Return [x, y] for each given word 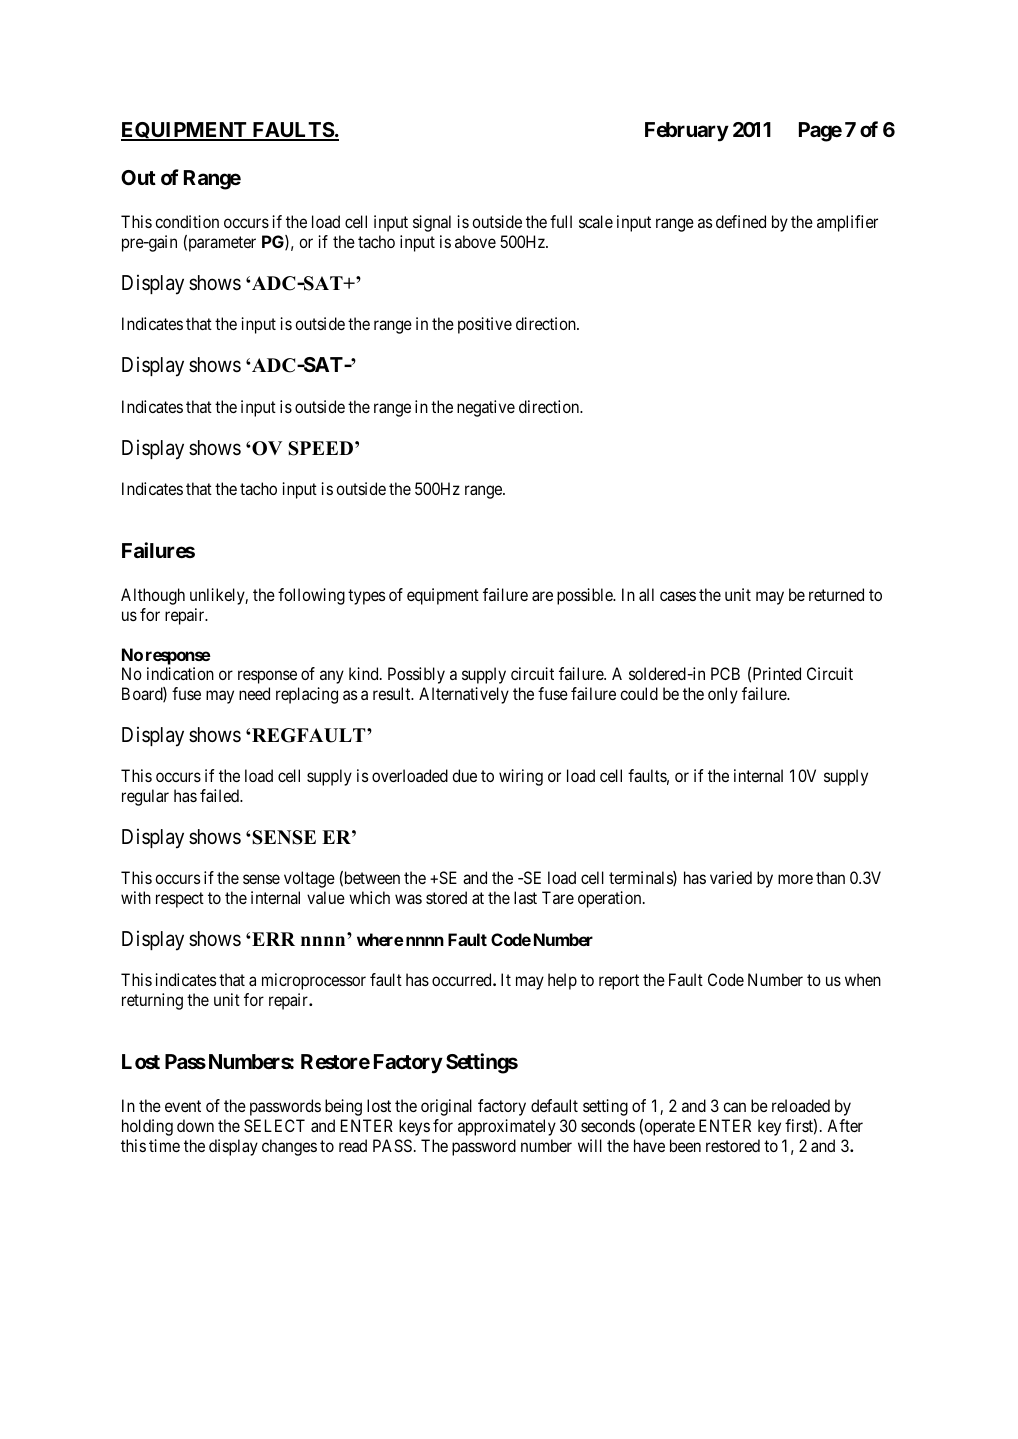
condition [187, 221]
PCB [725, 673]
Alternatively [464, 695]
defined [741, 221]
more [795, 879]
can [734, 1107]
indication [180, 673]
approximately [507, 1127]
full [561, 221]
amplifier [847, 223]
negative [486, 408]
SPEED [322, 448]
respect [180, 900]
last [525, 897]
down [195, 1125]
